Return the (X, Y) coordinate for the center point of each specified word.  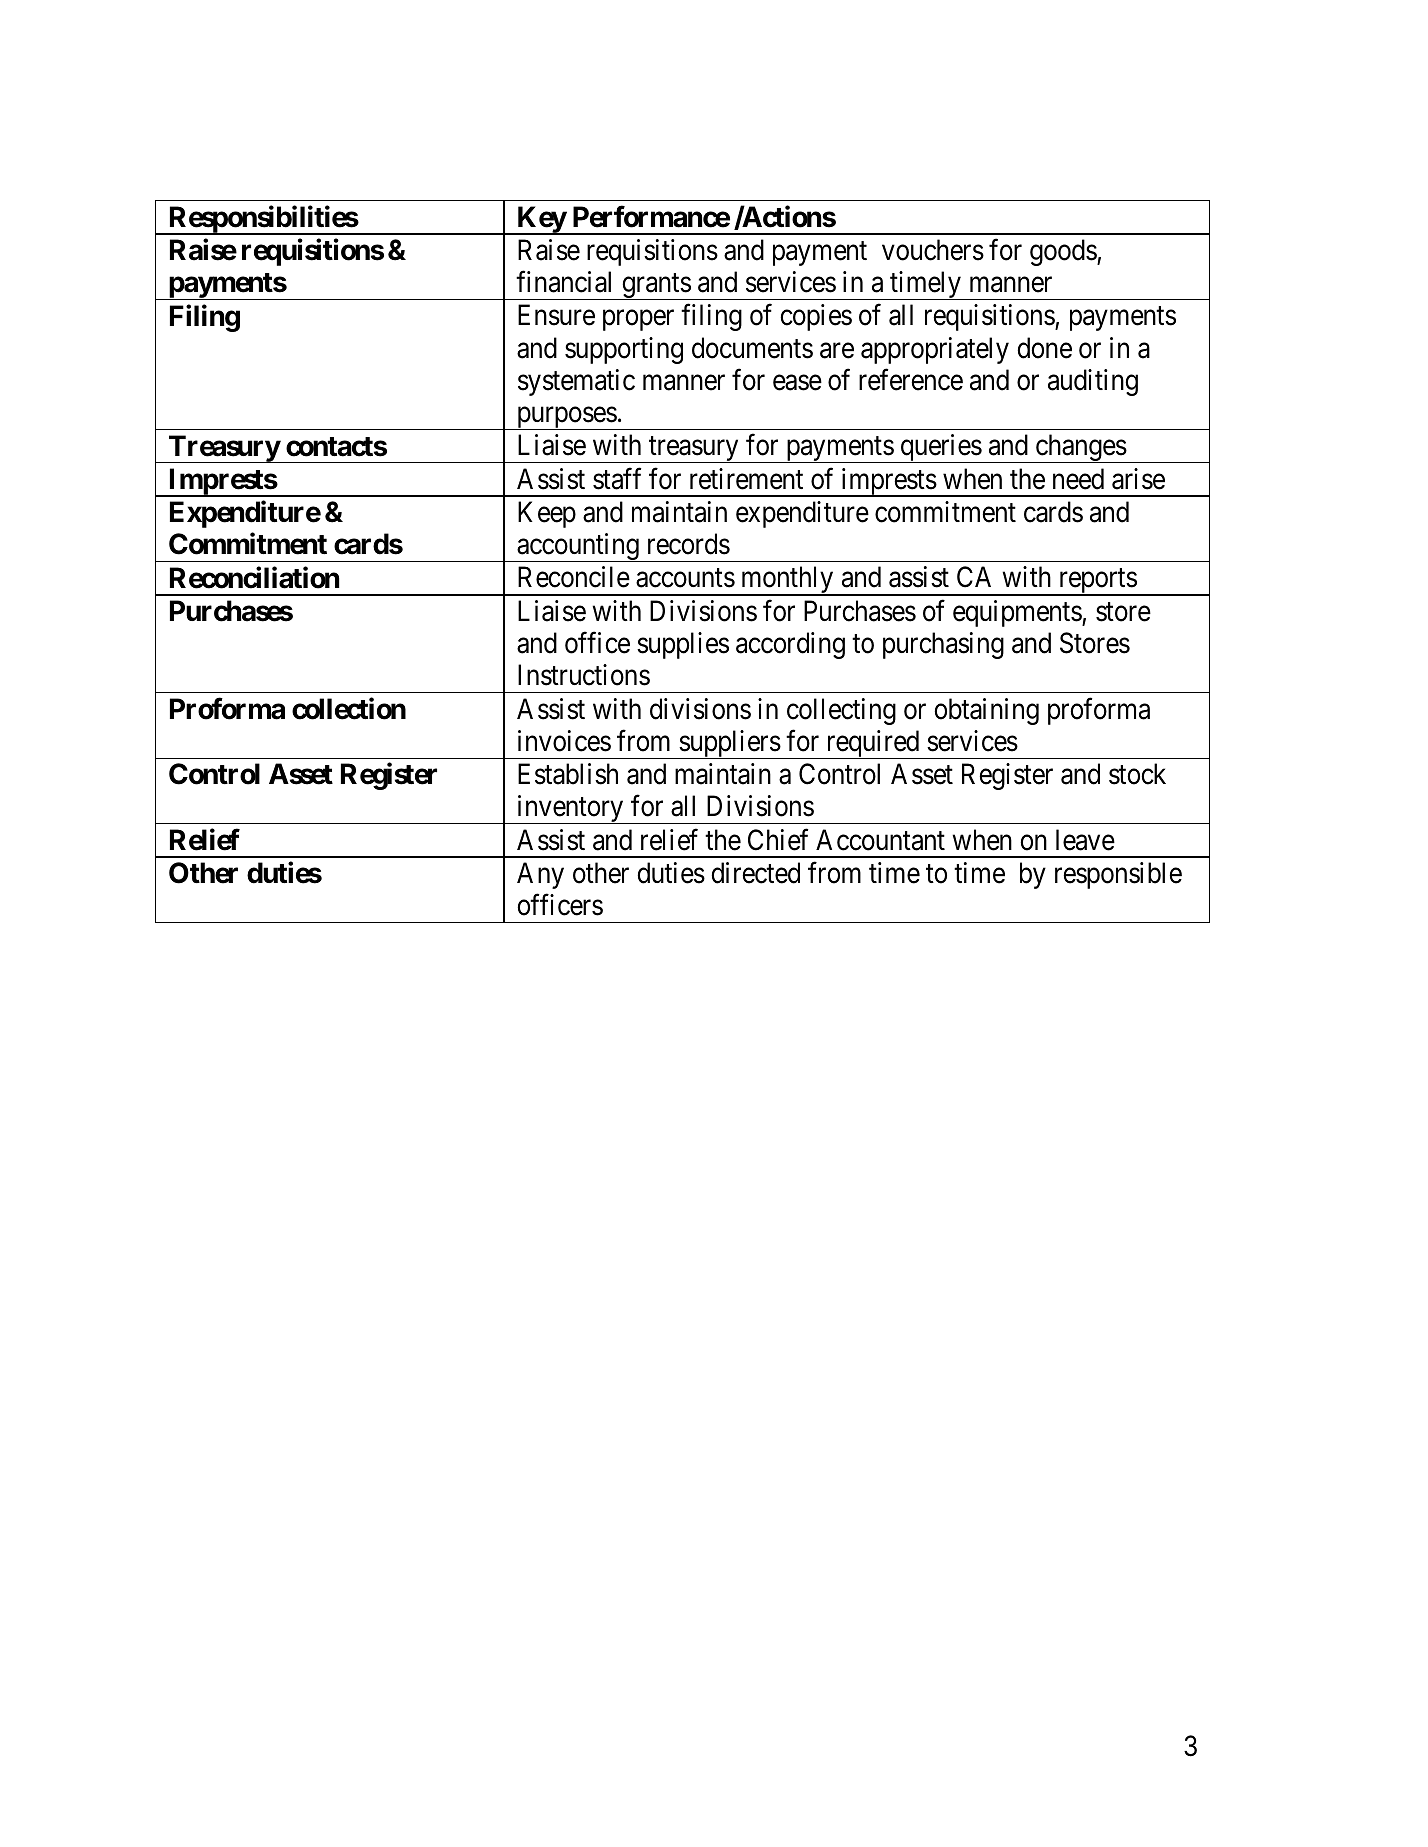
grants (656, 287)
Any (540, 875)
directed (755, 873)
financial (563, 282)
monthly (787, 581)
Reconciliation (254, 577)
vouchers (933, 250)
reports (1097, 582)
